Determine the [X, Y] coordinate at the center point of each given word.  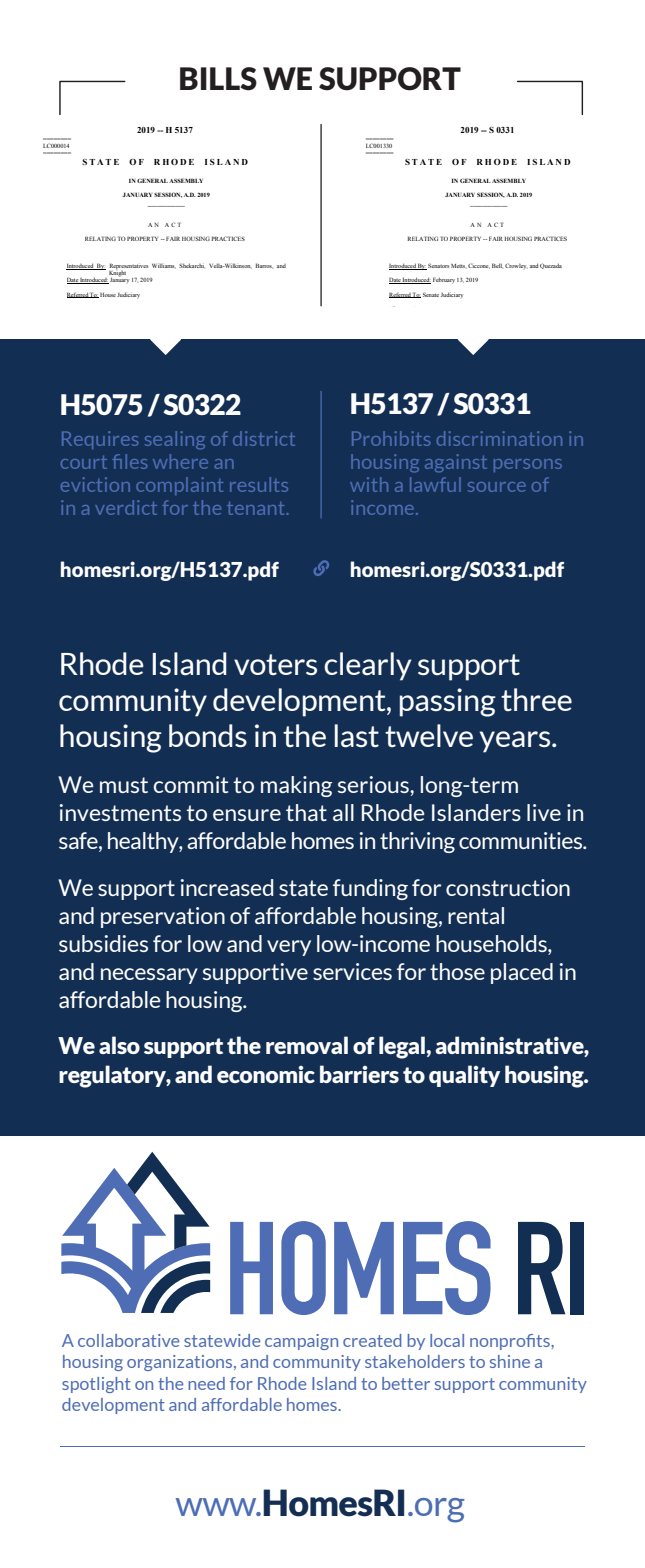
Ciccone [479, 266]
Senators [438, 265]
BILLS [218, 79]
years [516, 742]
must [124, 785]
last [357, 736]
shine [510, 1361]
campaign [301, 1342]
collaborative [128, 1340]
